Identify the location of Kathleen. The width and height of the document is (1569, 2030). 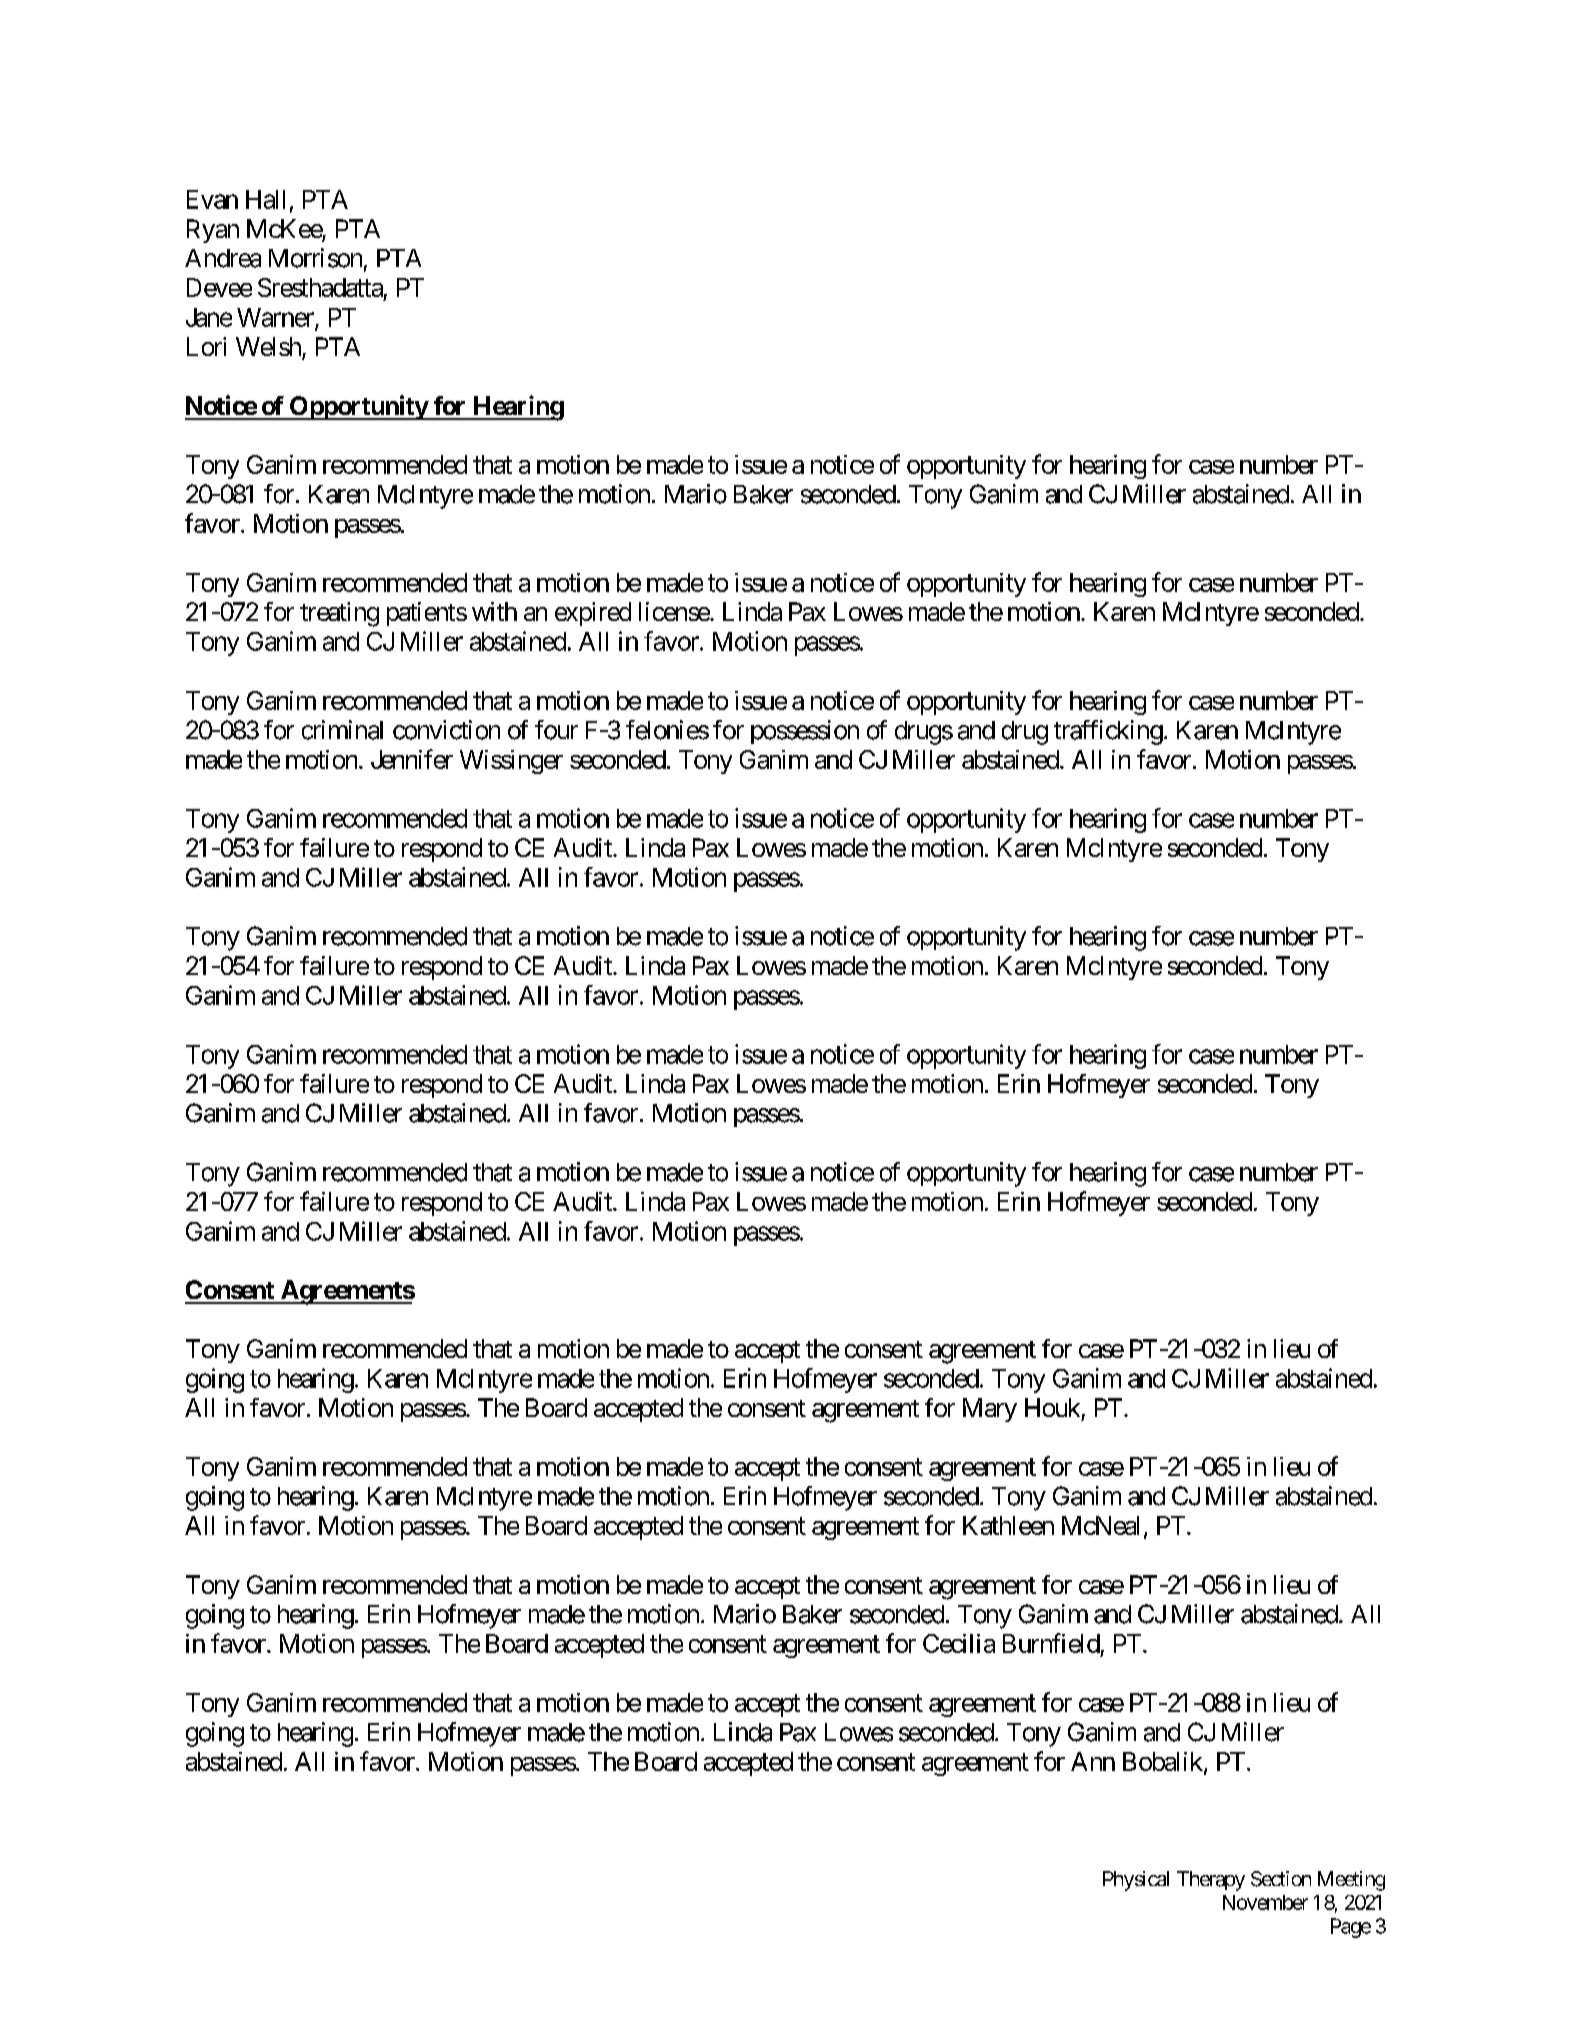
(1008, 1525).
